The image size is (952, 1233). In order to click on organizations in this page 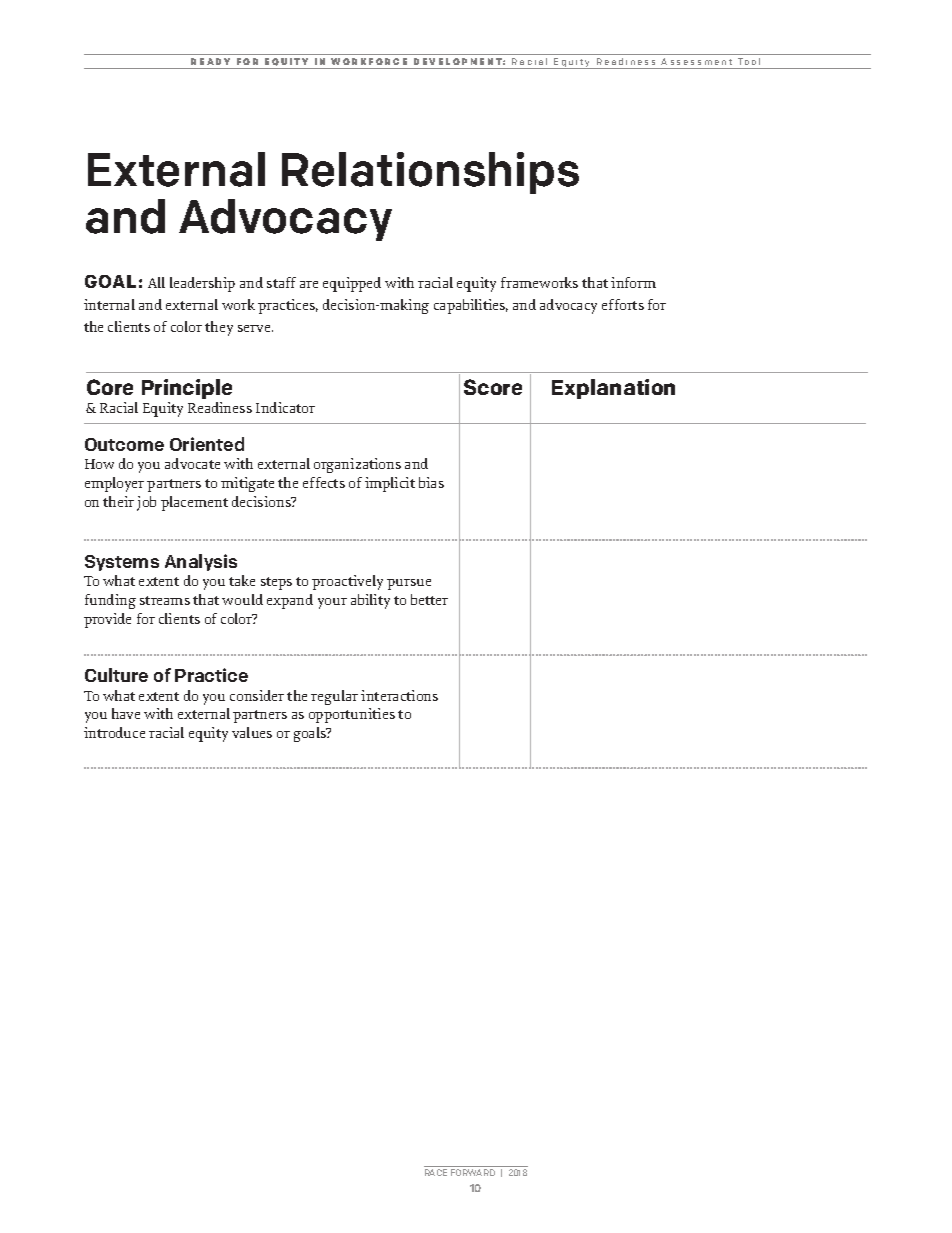, I will do `click(357, 465)`.
